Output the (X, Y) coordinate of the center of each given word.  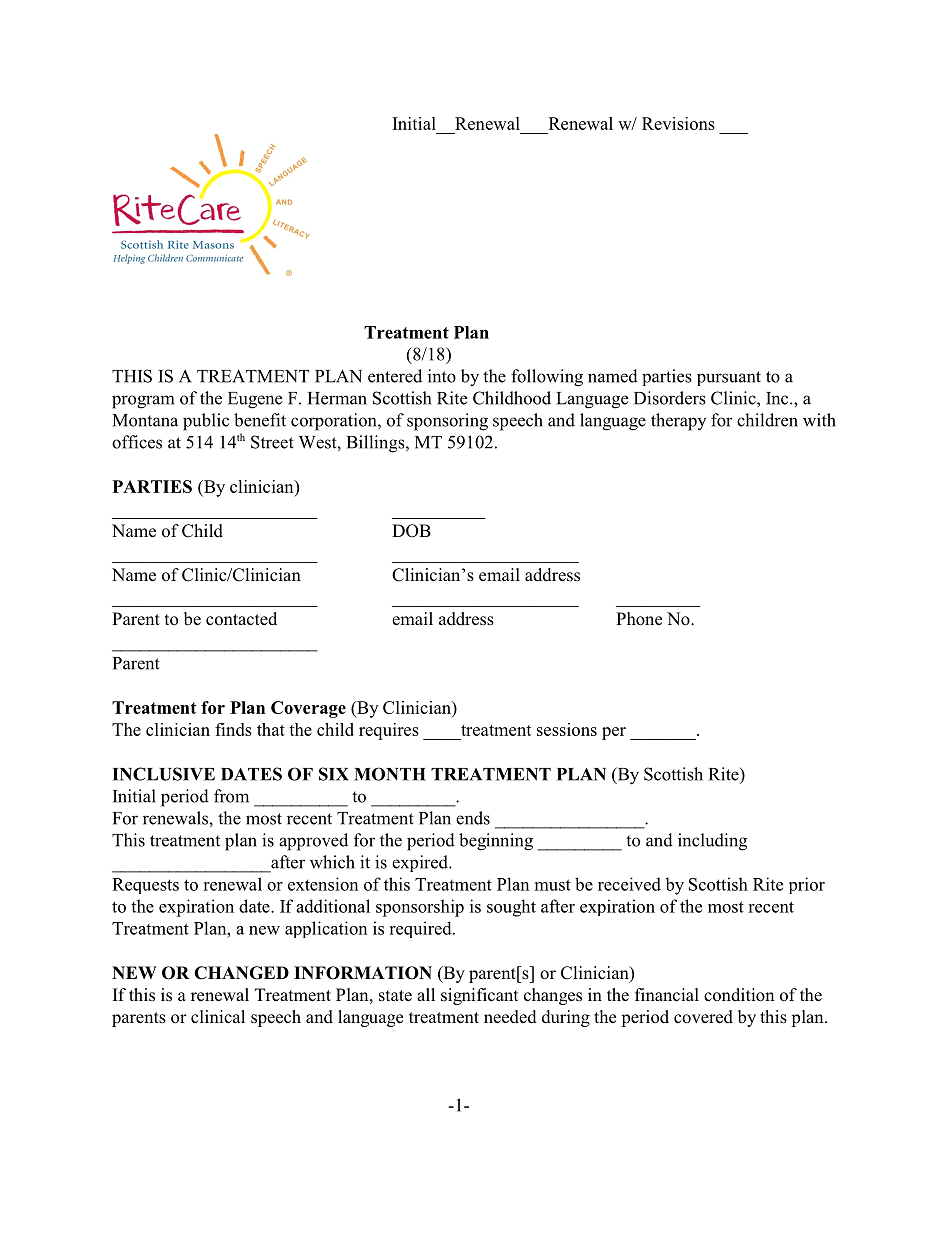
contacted (241, 619)
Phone (639, 619)
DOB (411, 531)
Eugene (255, 400)
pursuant (729, 378)
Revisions (678, 123)
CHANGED (242, 973)
